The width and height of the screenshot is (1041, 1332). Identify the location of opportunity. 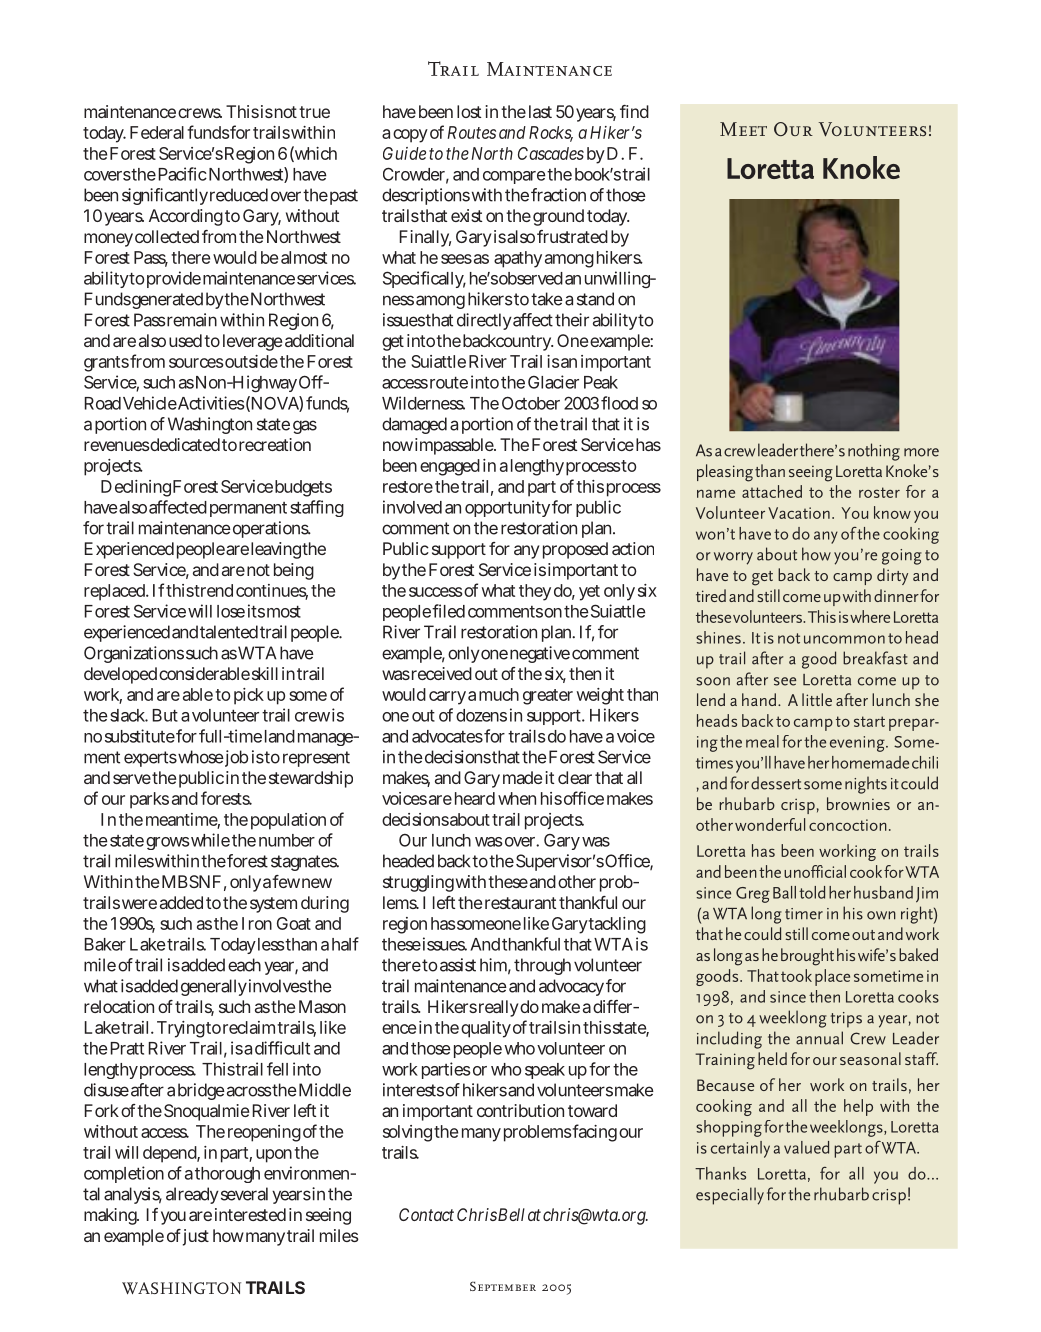
(507, 508).
